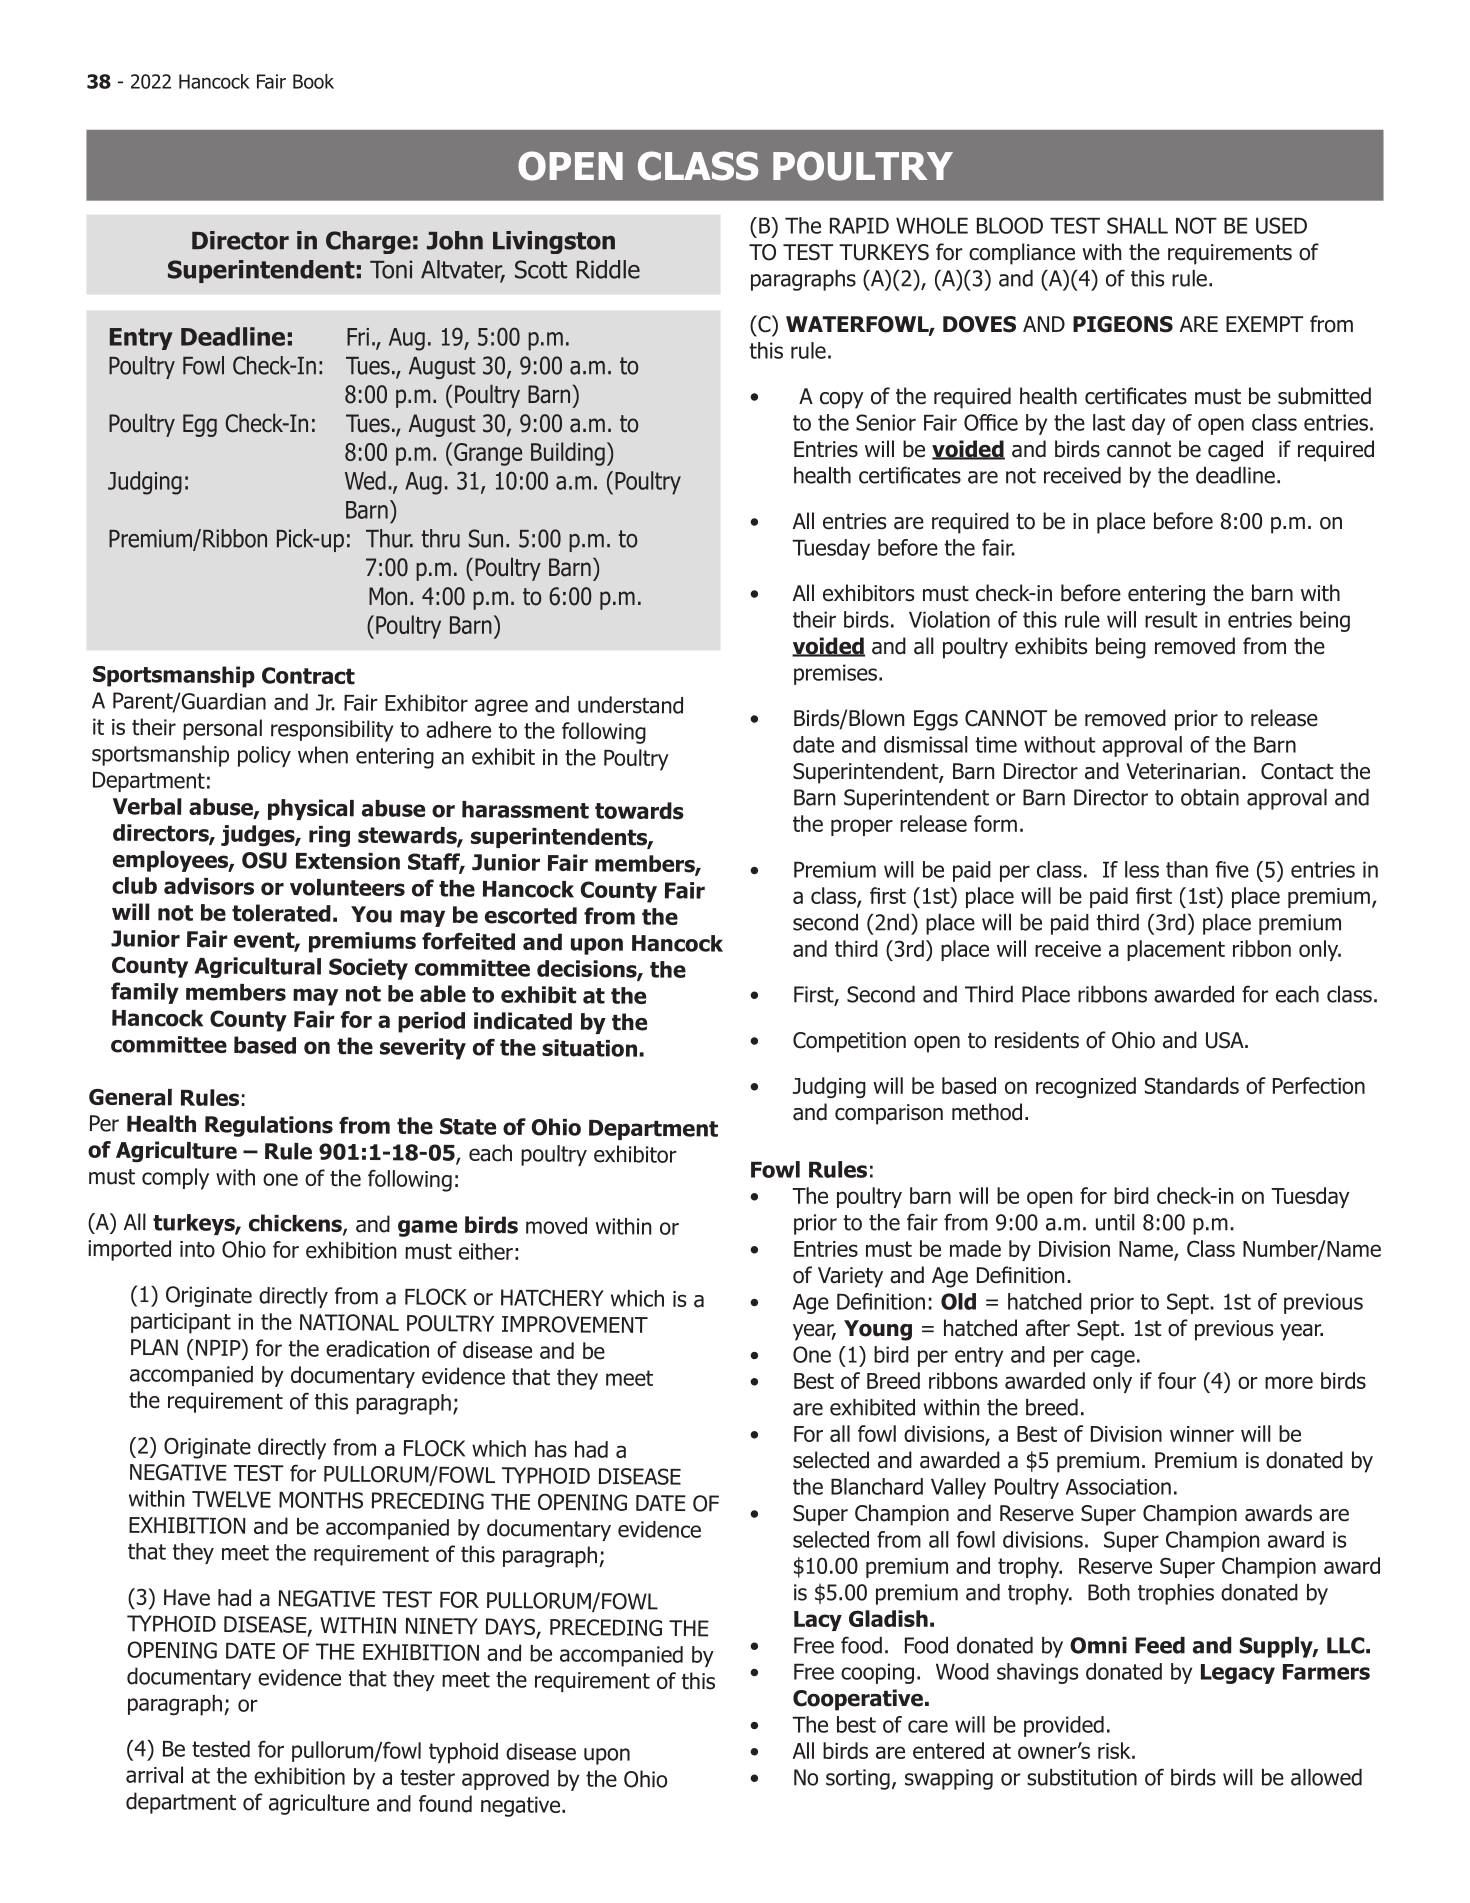 This image has width=1470, height=1903. I want to click on until, so click(1115, 1222).
